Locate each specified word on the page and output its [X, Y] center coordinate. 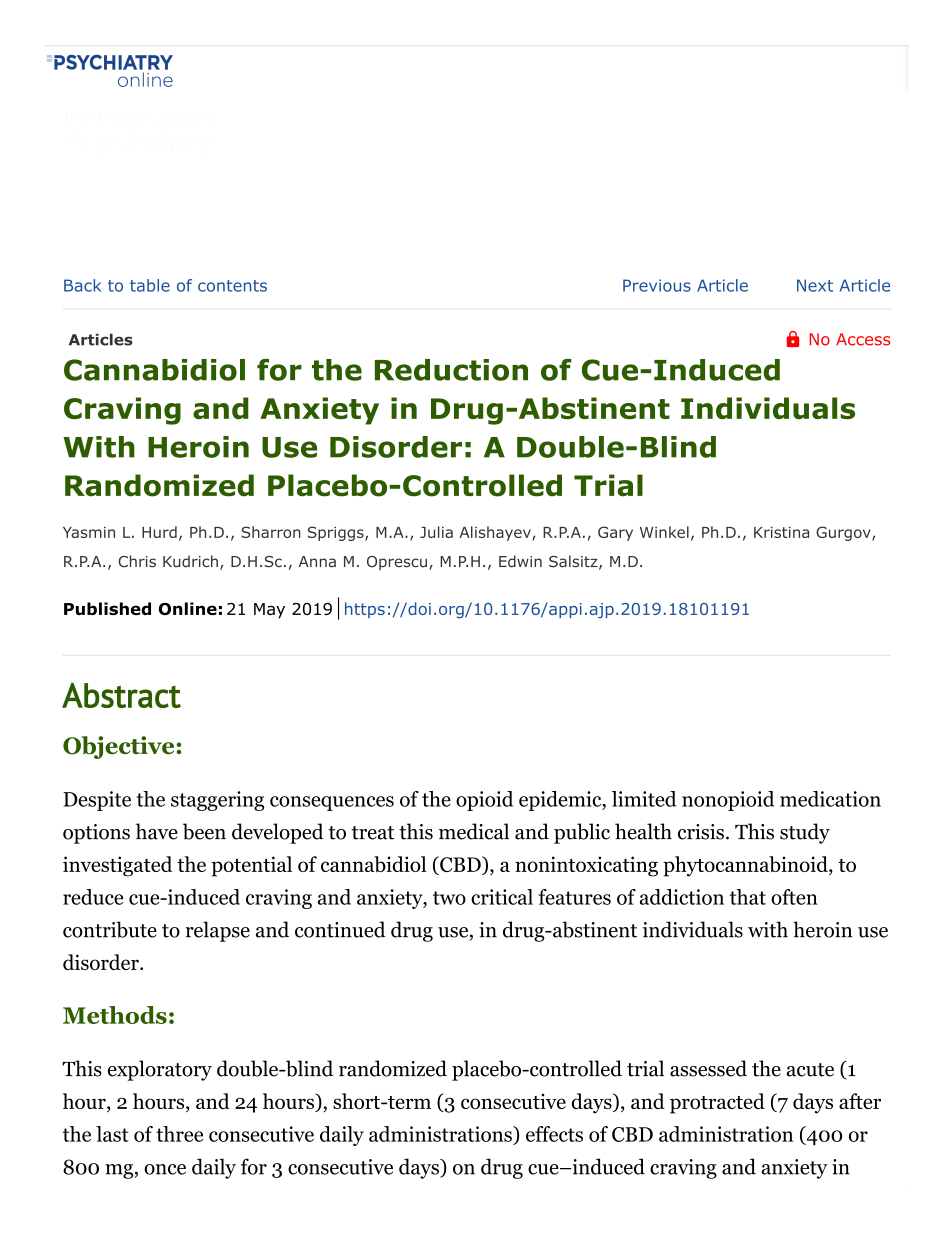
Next [815, 285]
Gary [615, 533]
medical [474, 831]
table [150, 285]
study [805, 833]
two [449, 898]
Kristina [781, 532]
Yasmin [89, 532]
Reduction [451, 370]
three [179, 1134]
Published [107, 608]
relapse [217, 931]
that [748, 897]
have [157, 831]
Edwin [520, 561]
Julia [436, 532]
